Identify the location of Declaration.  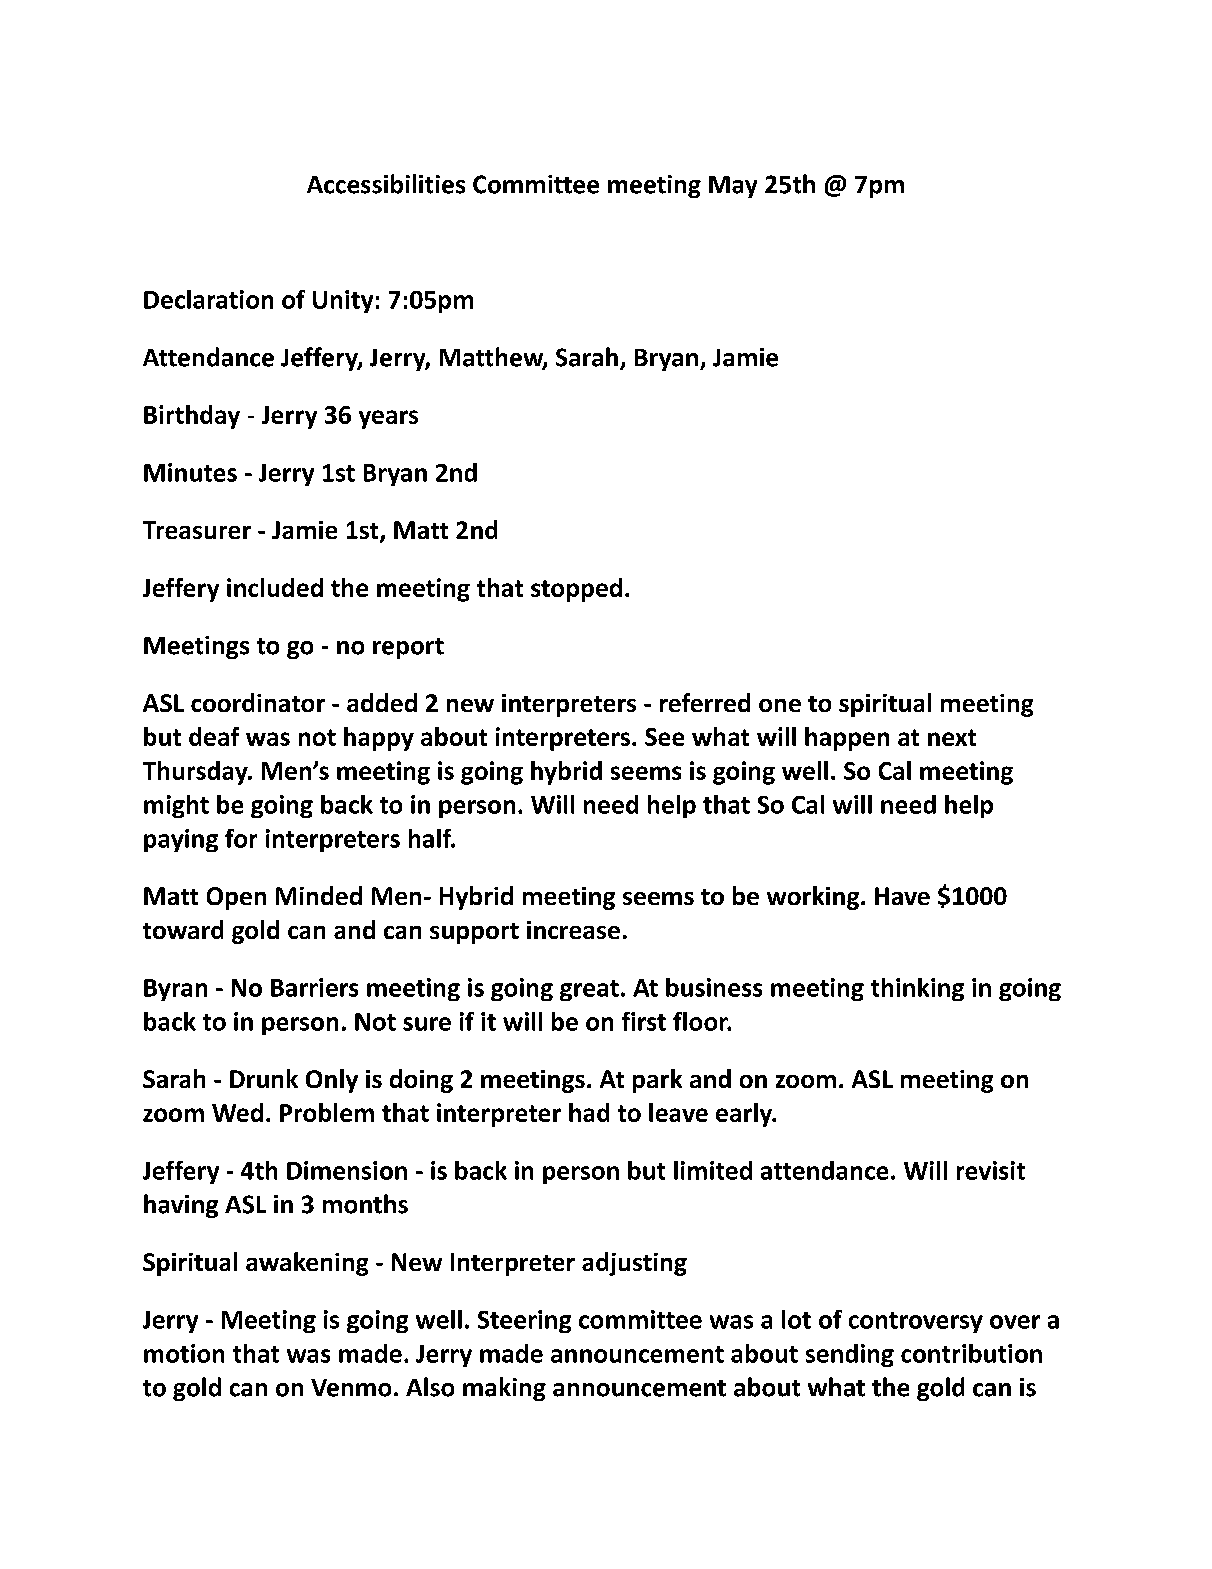
(208, 299).
